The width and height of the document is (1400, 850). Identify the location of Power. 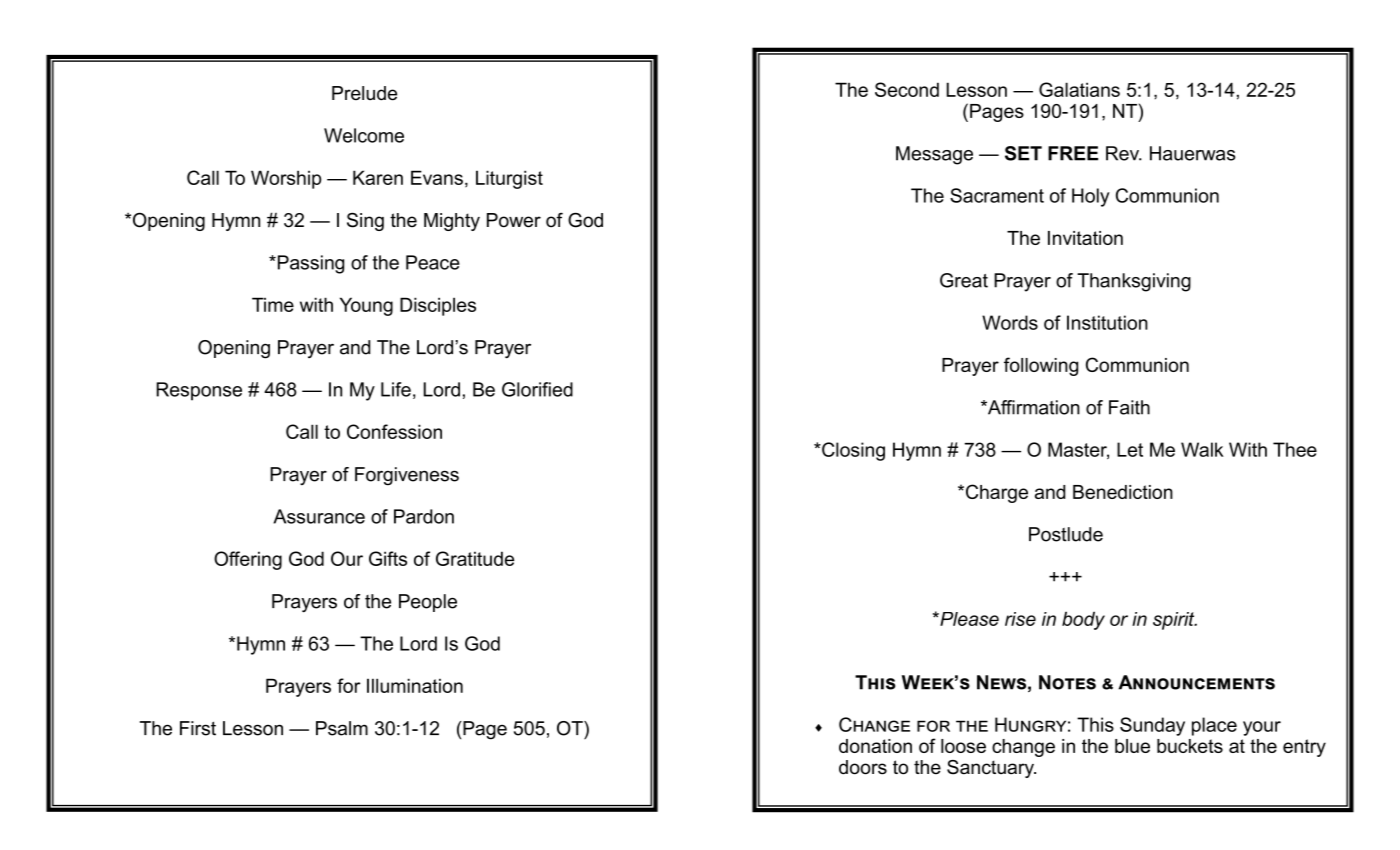
(514, 220).
